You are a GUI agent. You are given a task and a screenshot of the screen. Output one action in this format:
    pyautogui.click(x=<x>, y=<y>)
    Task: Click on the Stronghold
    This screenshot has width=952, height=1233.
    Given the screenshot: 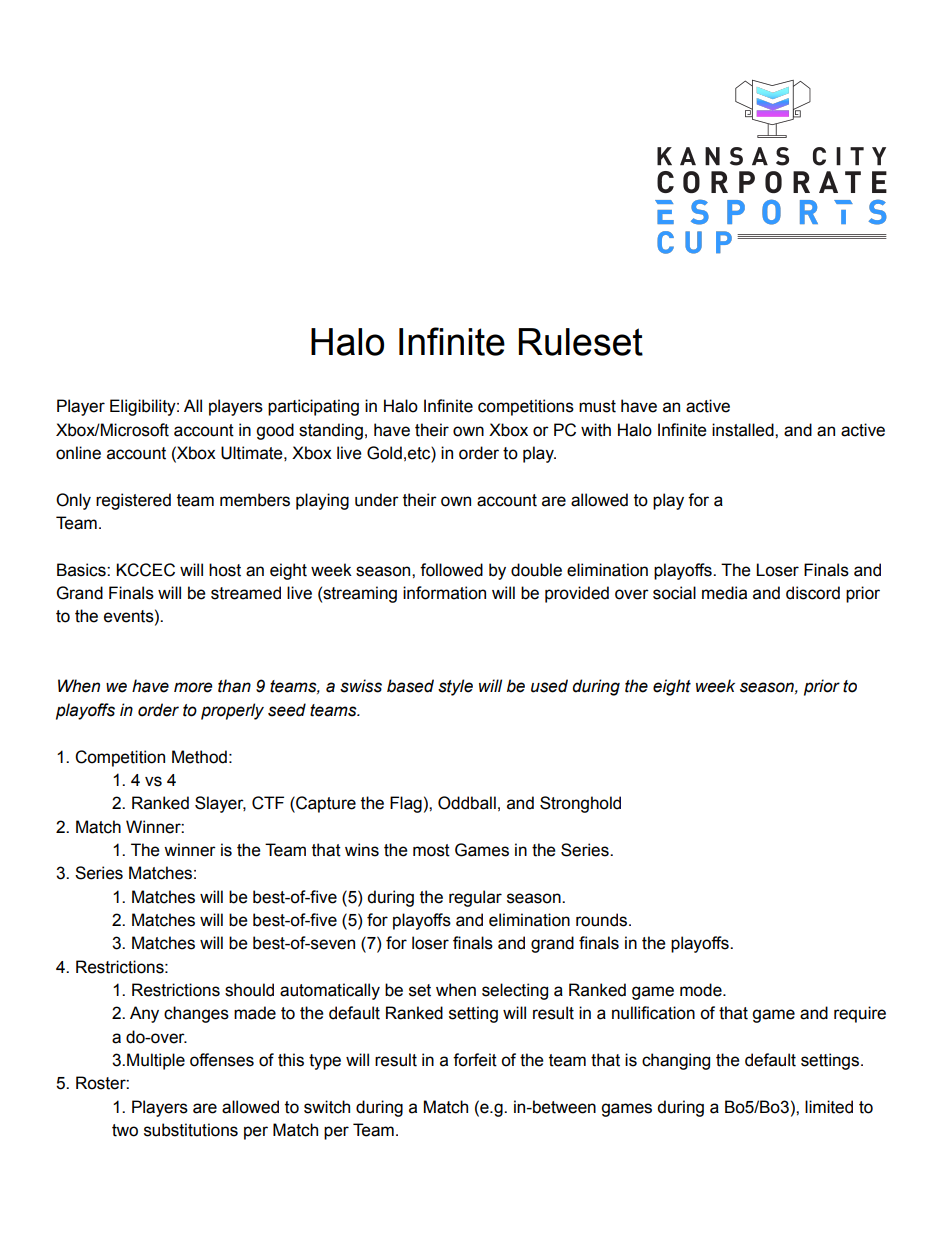 What is the action you would take?
    pyautogui.click(x=580, y=804)
